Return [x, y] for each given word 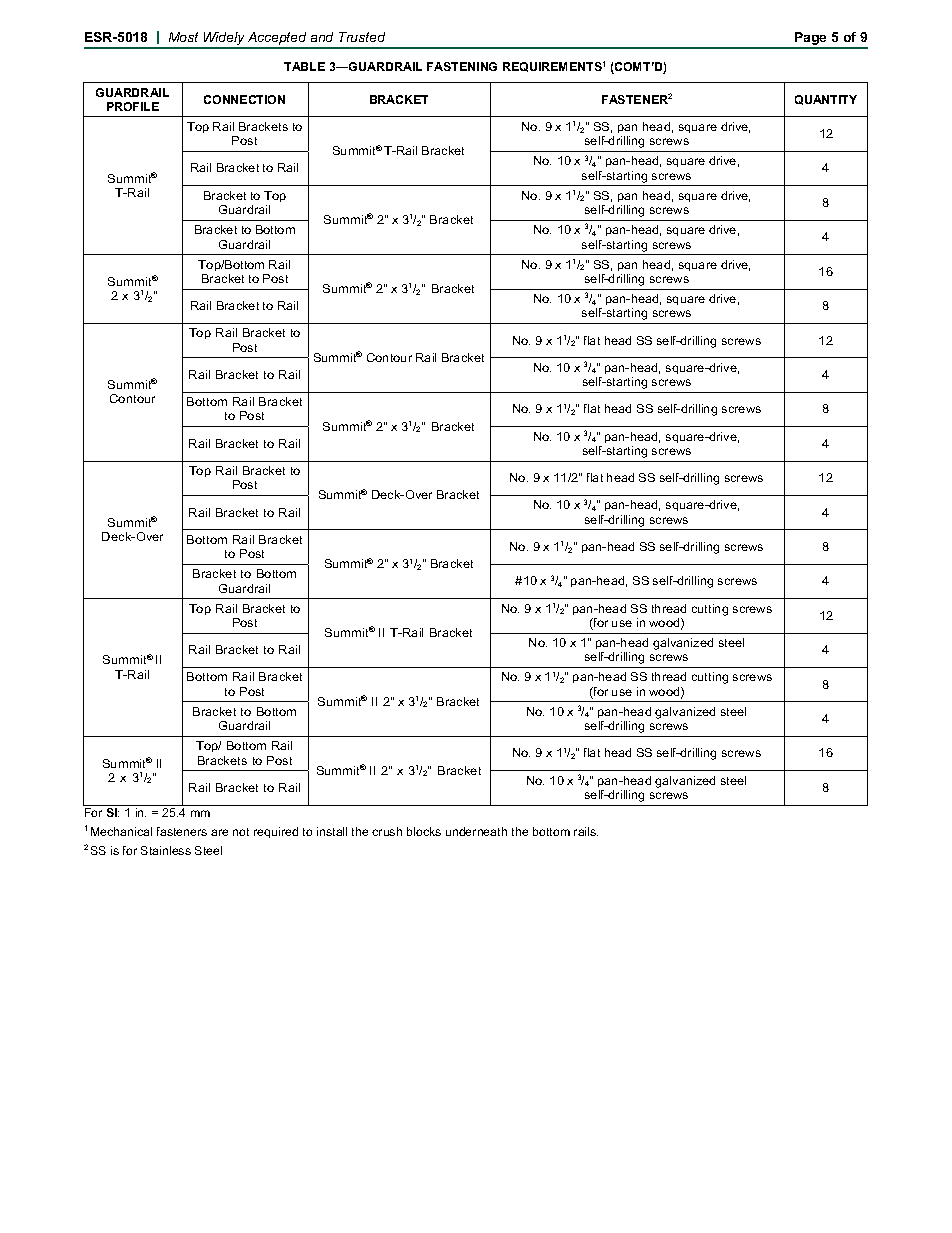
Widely [224, 40]
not [241, 832]
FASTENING [462, 66]
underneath [476, 831]
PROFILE [133, 106]
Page [811, 40]
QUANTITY [826, 100]
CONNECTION [244, 99]
